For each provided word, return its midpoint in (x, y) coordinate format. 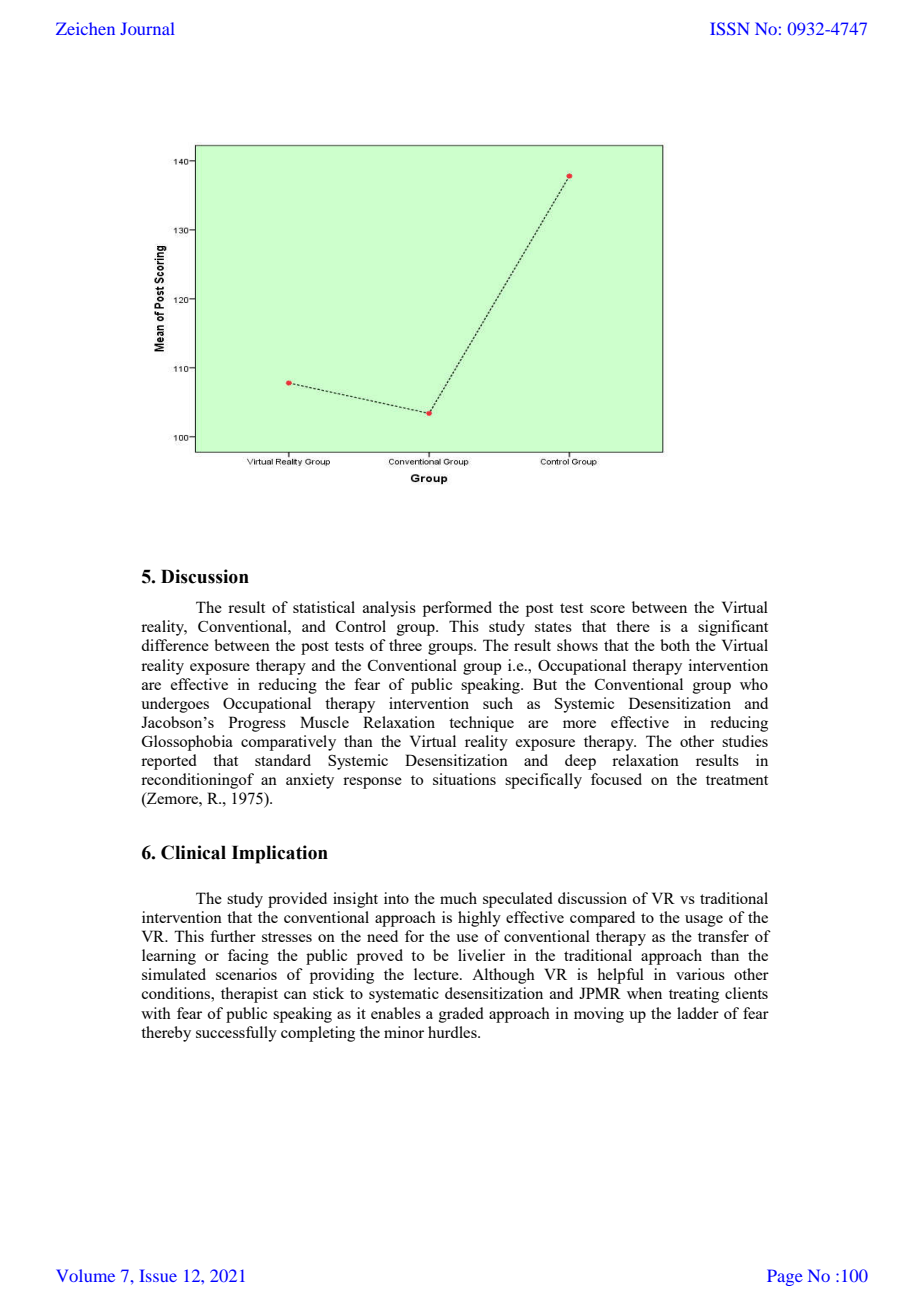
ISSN (730, 28)
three (405, 645)
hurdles (453, 1032)
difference (175, 645)
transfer (723, 936)
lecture (437, 974)
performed (457, 609)
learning (169, 957)
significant (733, 628)
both (675, 645)
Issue (158, 1275)
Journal (147, 28)
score (607, 609)
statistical (324, 607)
